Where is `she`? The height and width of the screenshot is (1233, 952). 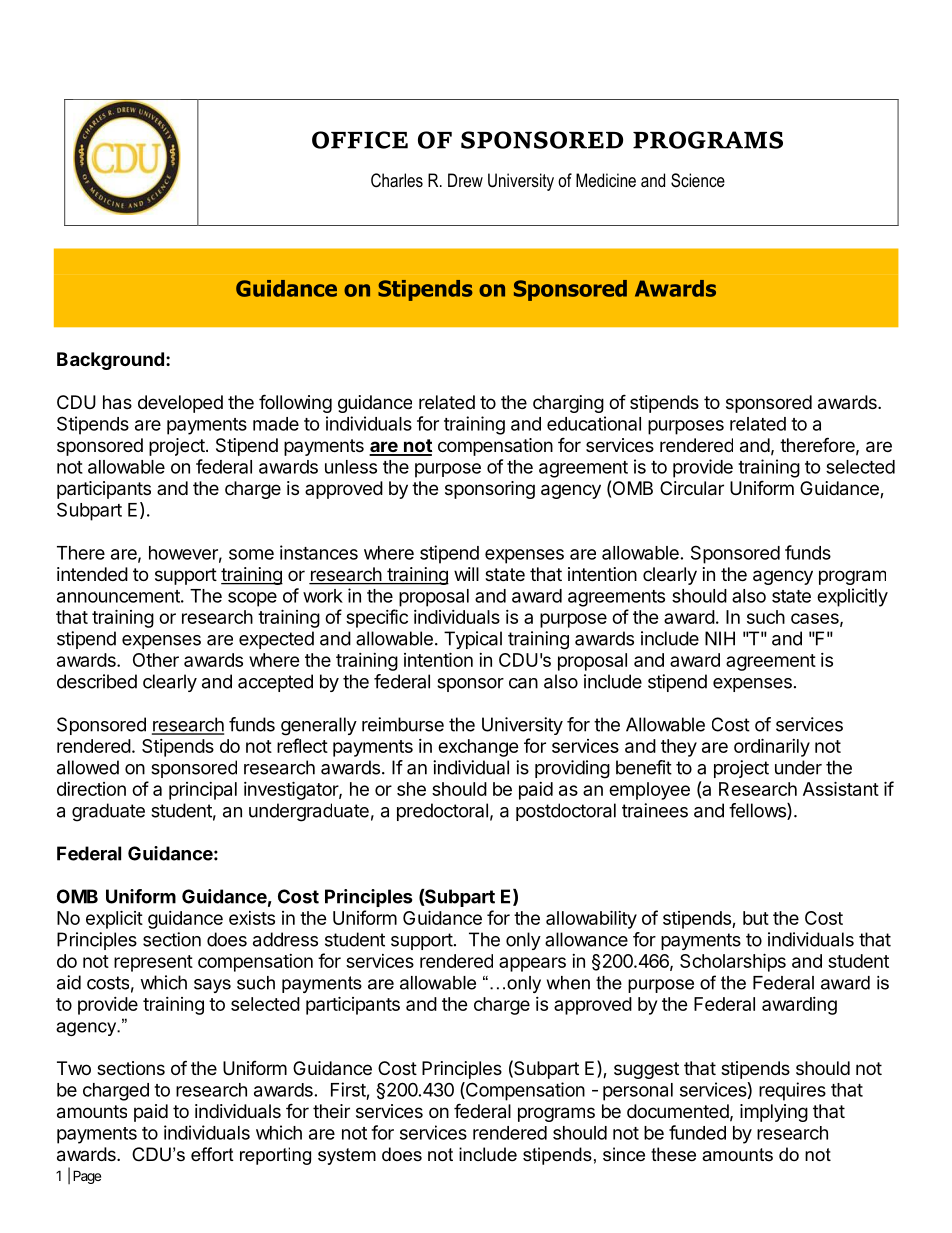 she is located at coordinates (411, 789).
